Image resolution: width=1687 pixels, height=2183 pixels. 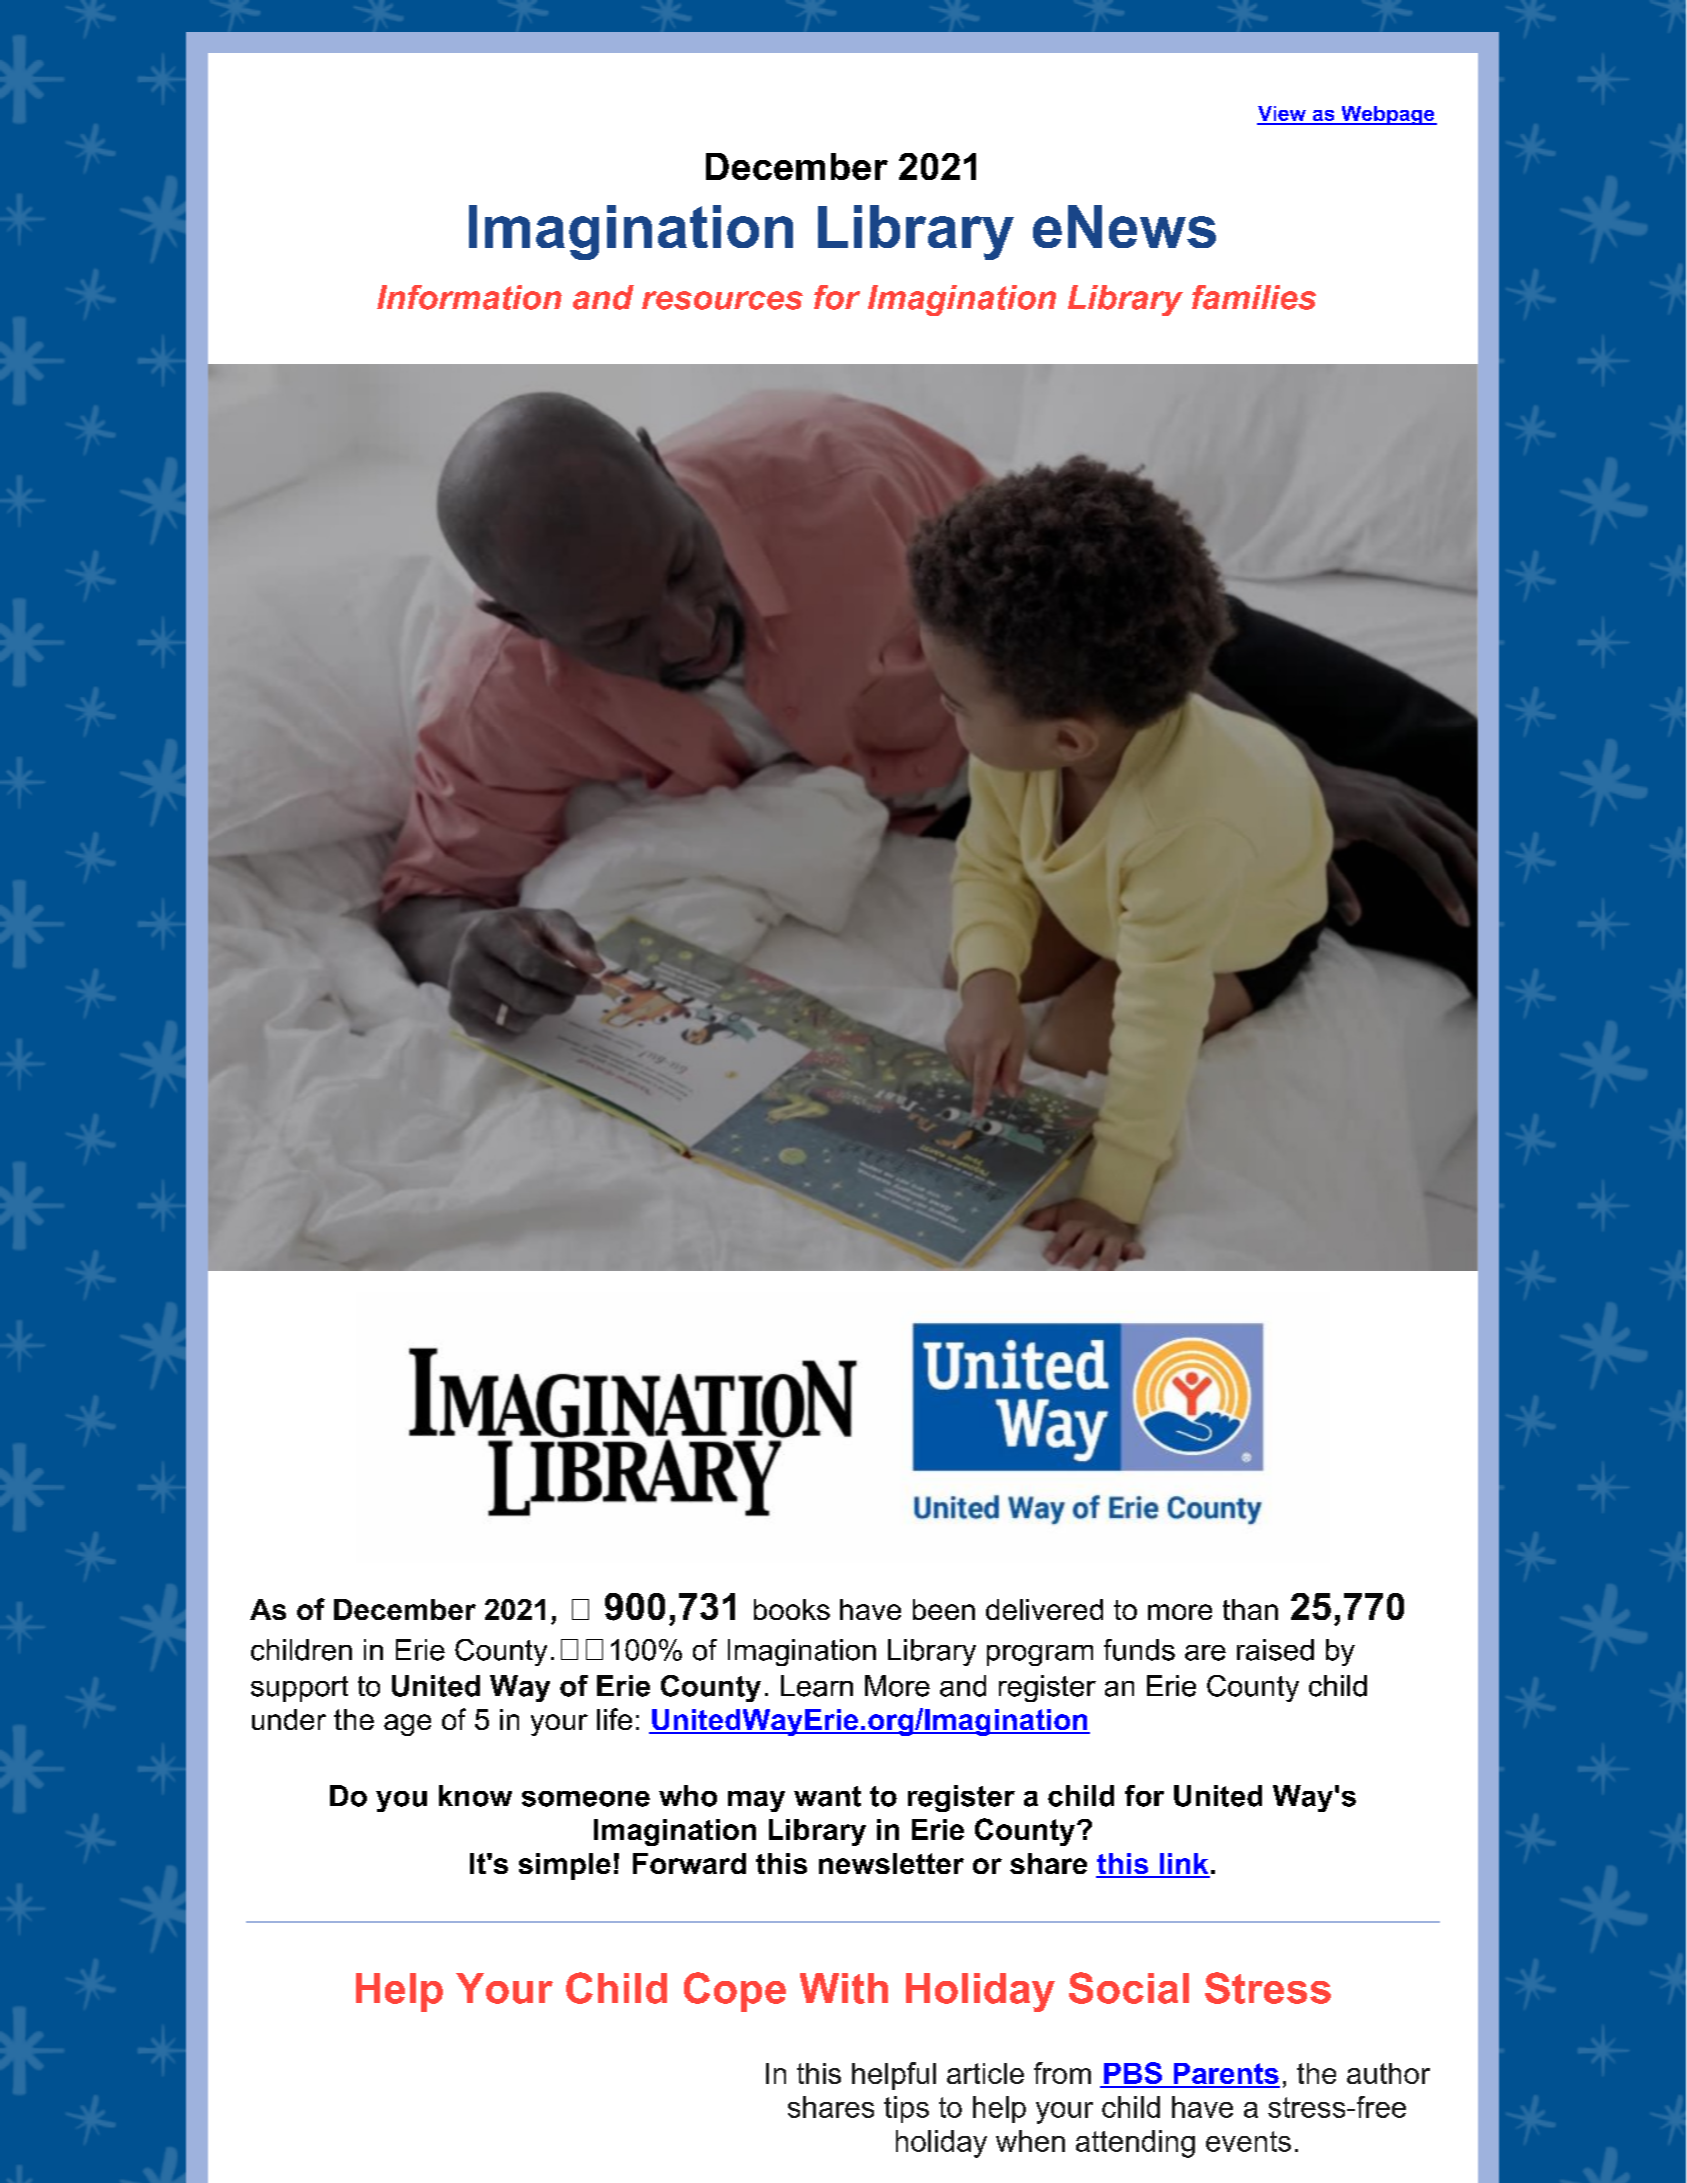 I want to click on books, so click(x=792, y=1609).
